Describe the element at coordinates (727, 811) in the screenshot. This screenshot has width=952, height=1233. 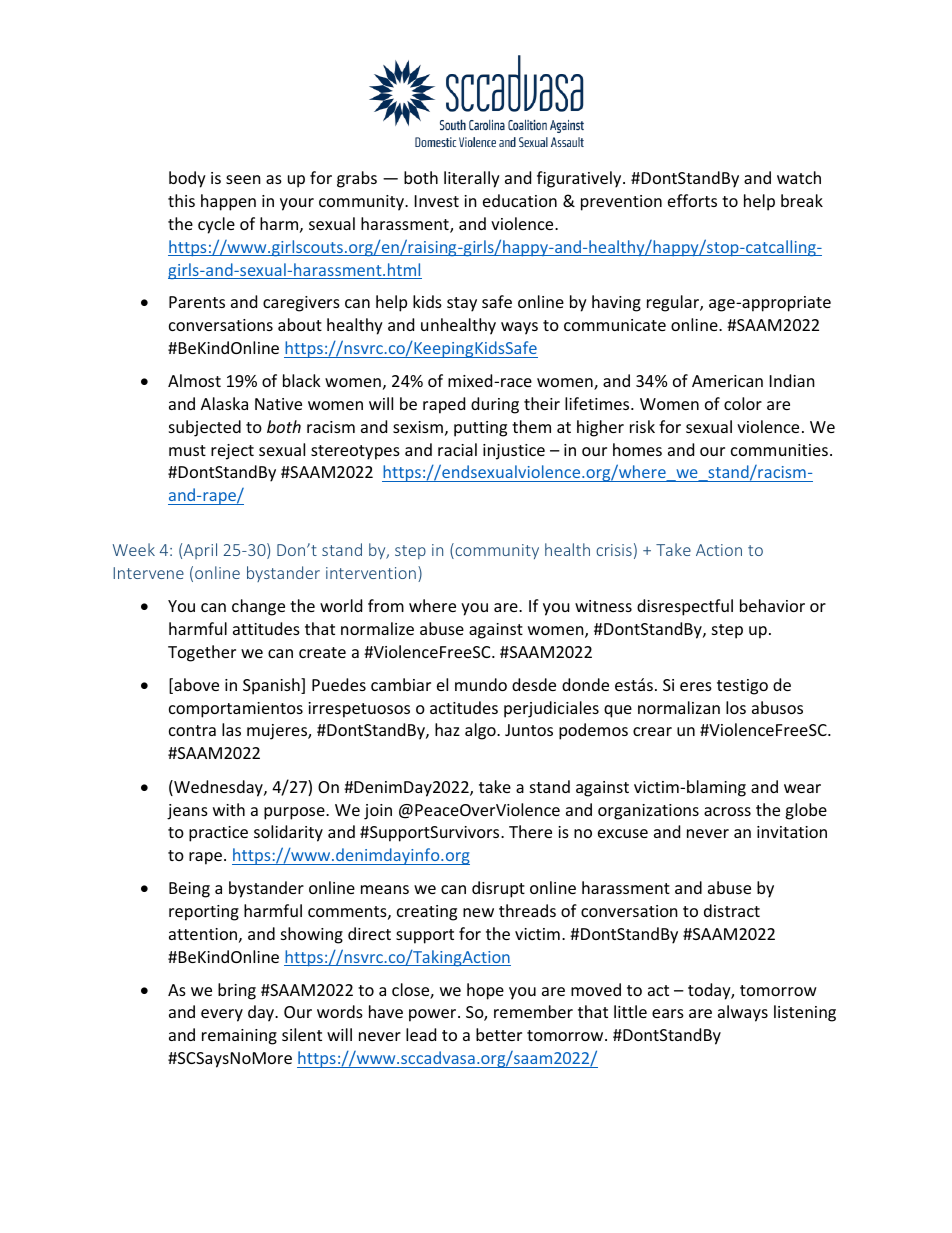
I see `across` at that location.
